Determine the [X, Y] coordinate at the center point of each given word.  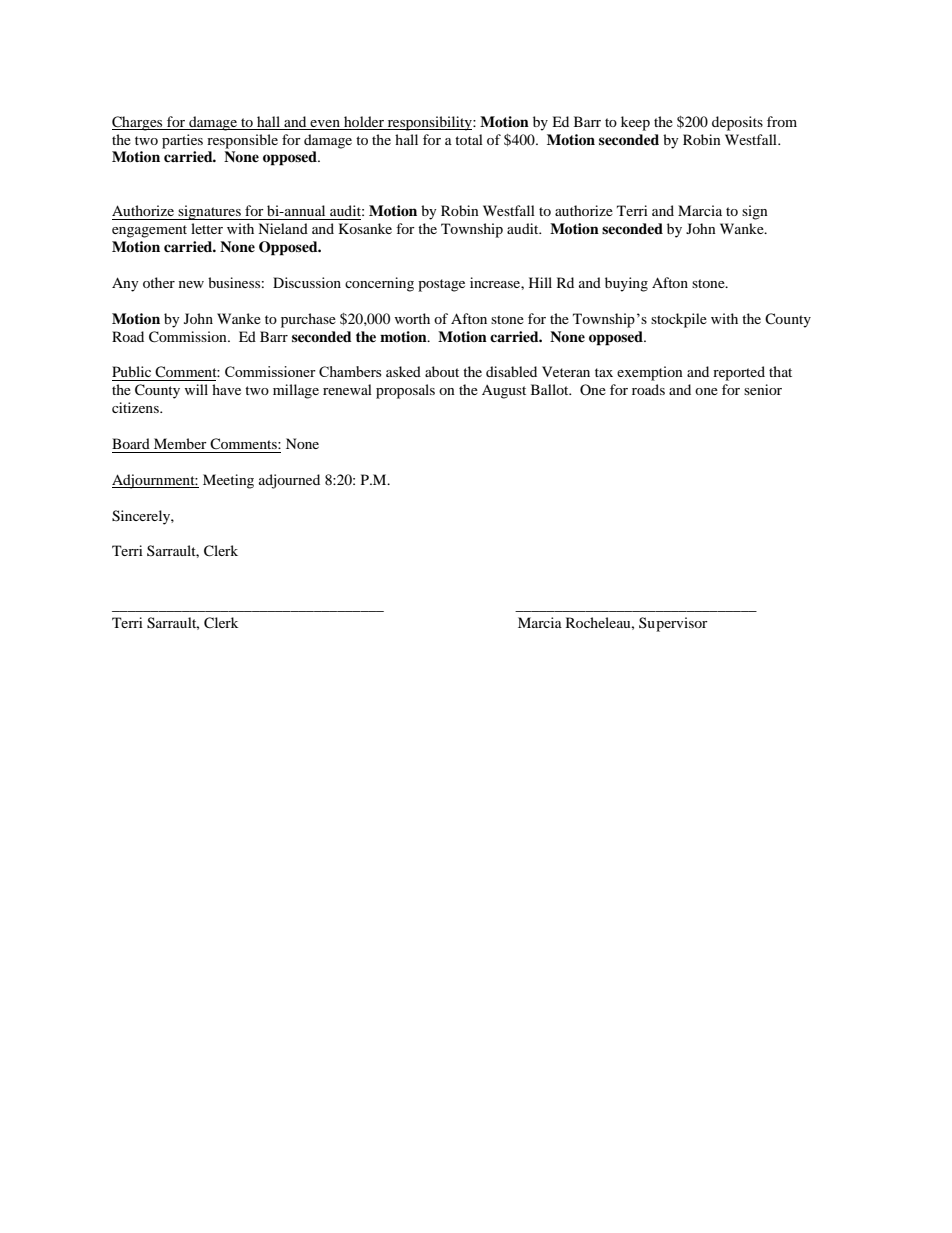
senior [763, 389]
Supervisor [673, 624]
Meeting [228, 481]
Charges [138, 123]
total [469, 139]
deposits [737, 123]
